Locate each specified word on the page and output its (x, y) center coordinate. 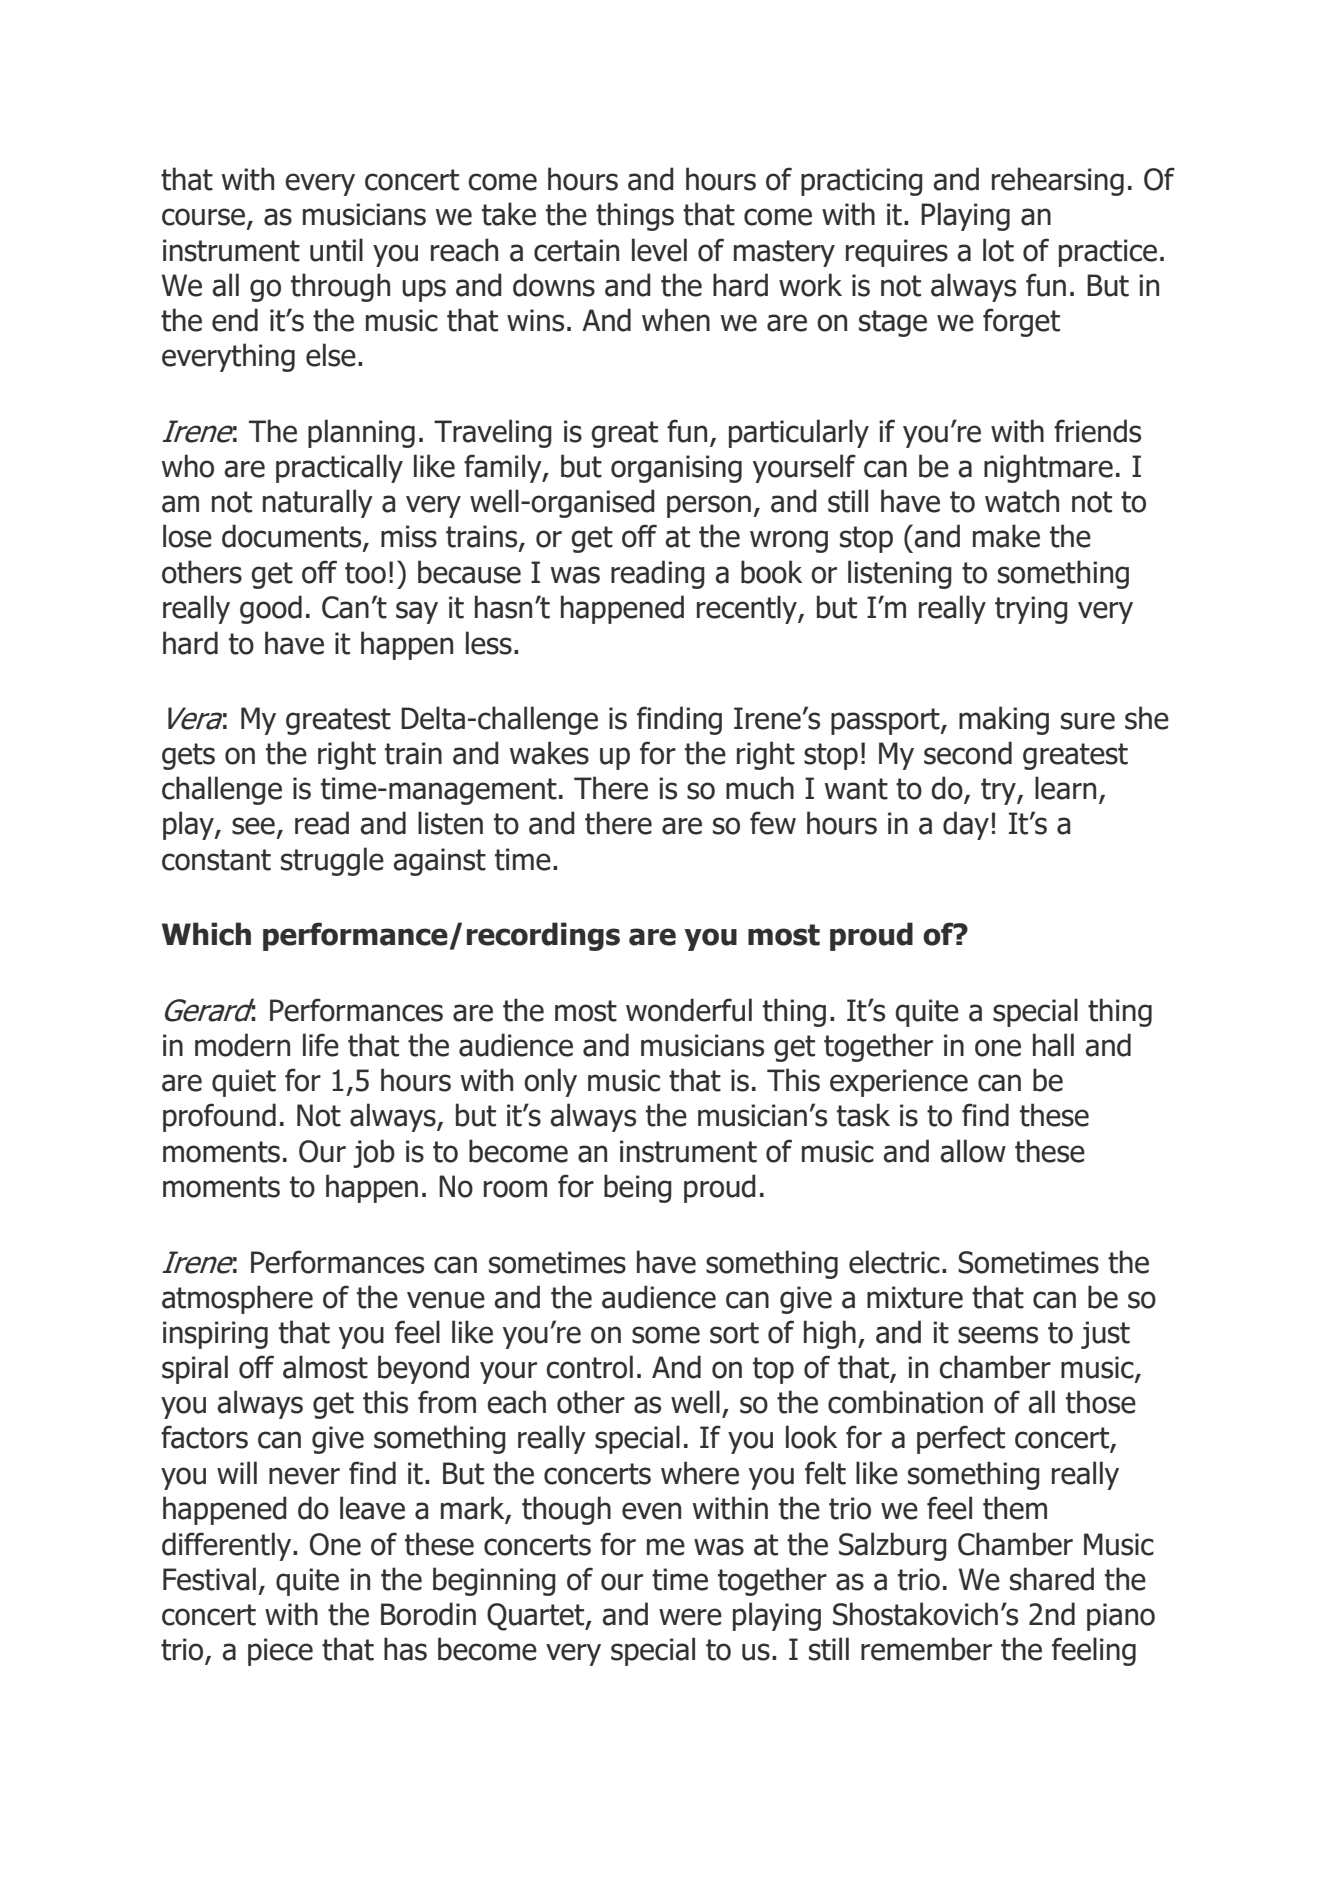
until (336, 250)
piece (280, 1652)
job (374, 1153)
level (659, 250)
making (1004, 720)
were (690, 1617)
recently (748, 609)
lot (998, 250)
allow (973, 1151)
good (271, 609)
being (638, 1188)
